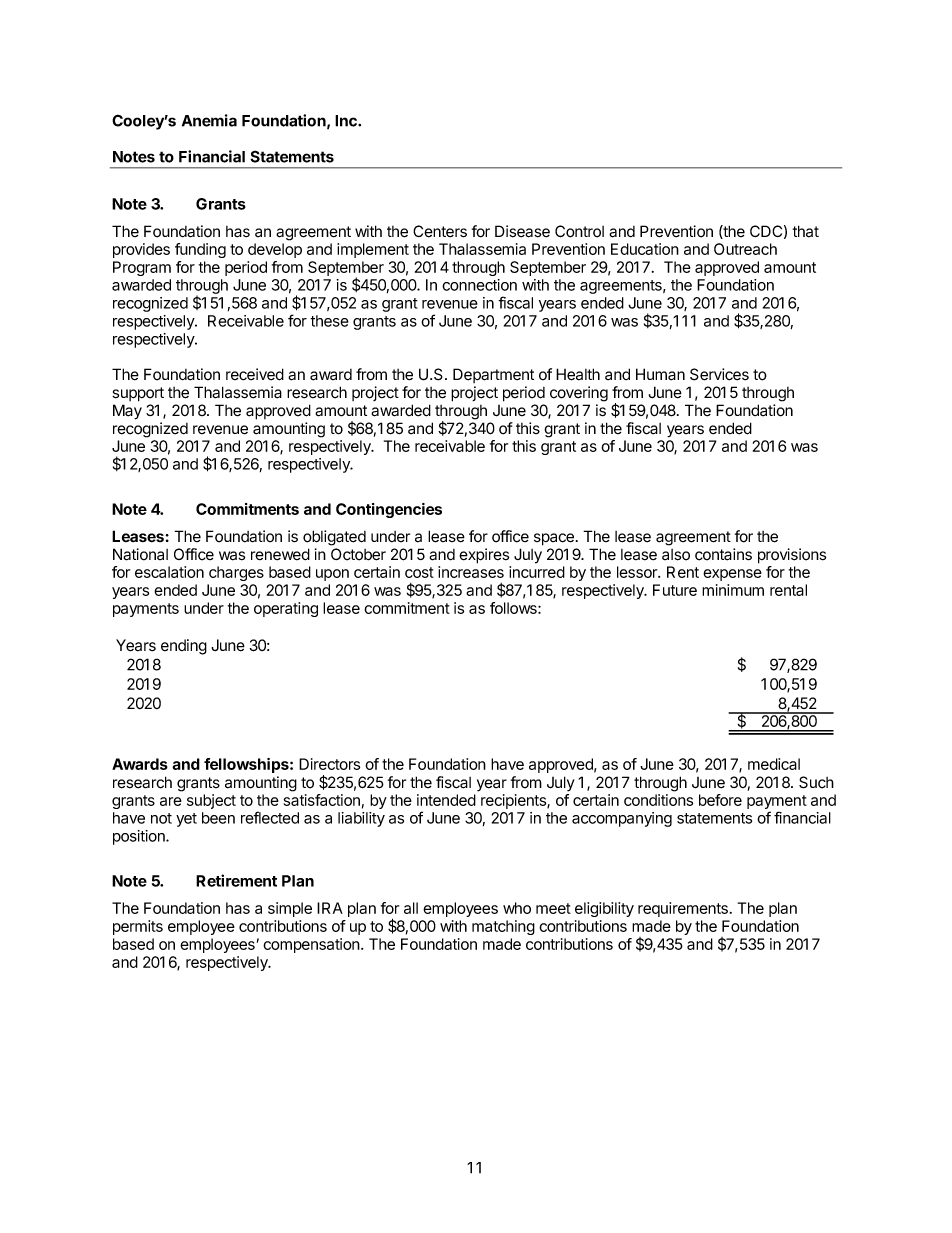  What do you see at coordinates (774, 764) in the screenshot?
I see `medical` at bounding box center [774, 764].
